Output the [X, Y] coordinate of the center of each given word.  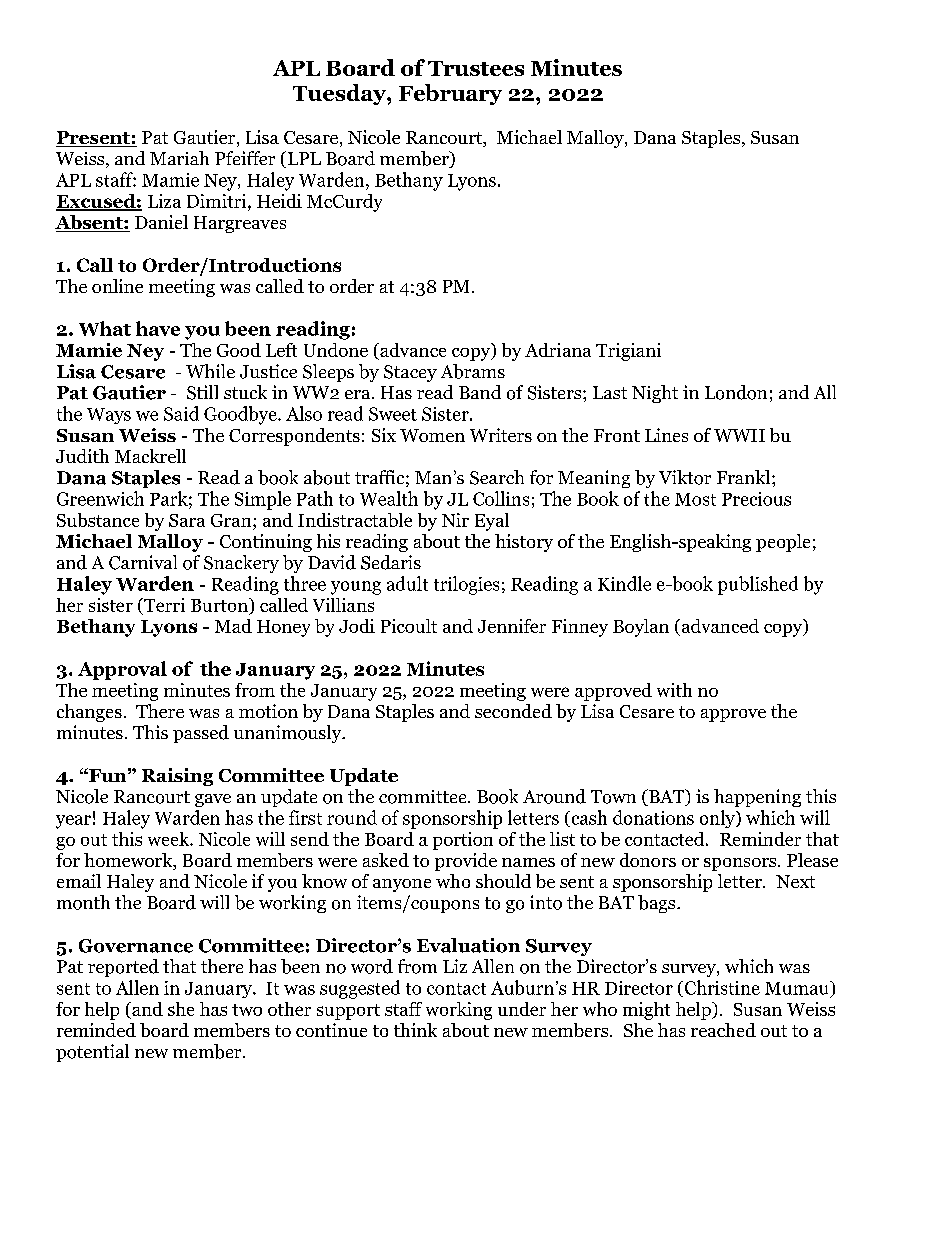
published [758, 585]
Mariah [179, 158]
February [450, 94]
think [415, 1030]
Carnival [143, 562]
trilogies [466, 585]
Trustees [476, 68]
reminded [96, 1030]
